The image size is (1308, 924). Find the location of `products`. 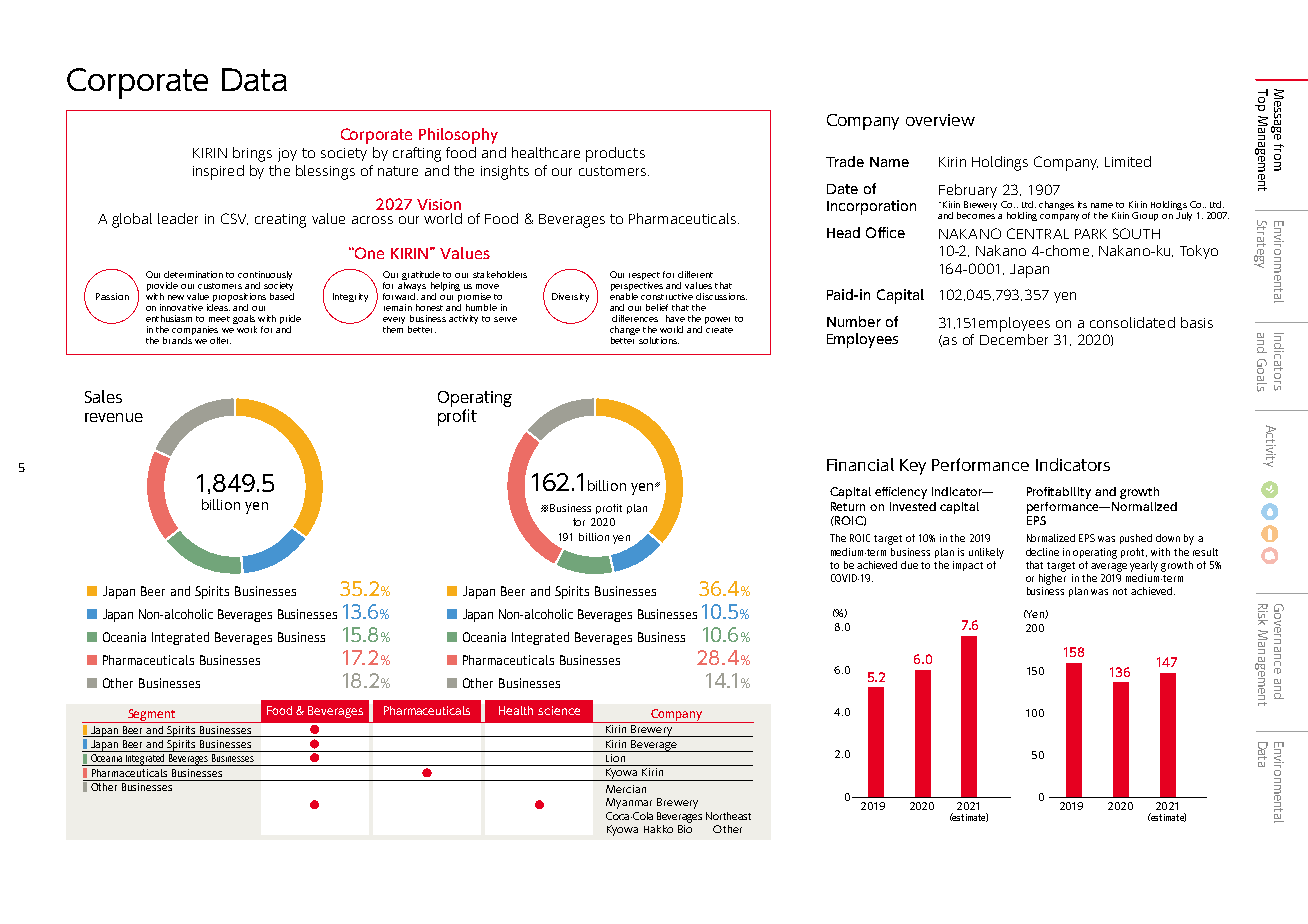

products is located at coordinates (615, 154).
